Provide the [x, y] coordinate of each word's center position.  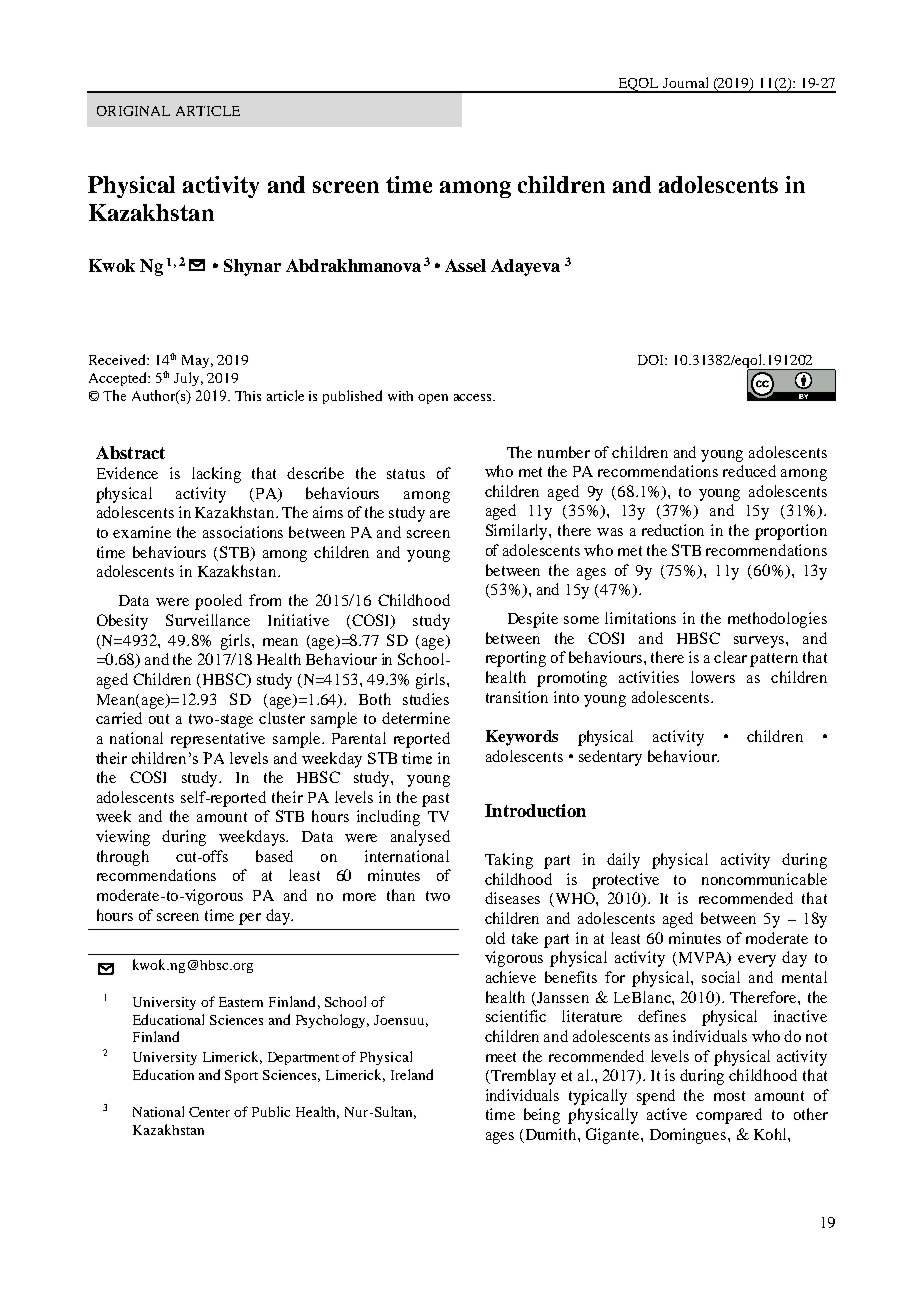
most [729, 1096]
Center [209, 1112]
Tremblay [522, 1077]
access [474, 397]
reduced [749, 471]
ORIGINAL [133, 111]
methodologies [777, 620]
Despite [533, 620]
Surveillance [208, 620]
